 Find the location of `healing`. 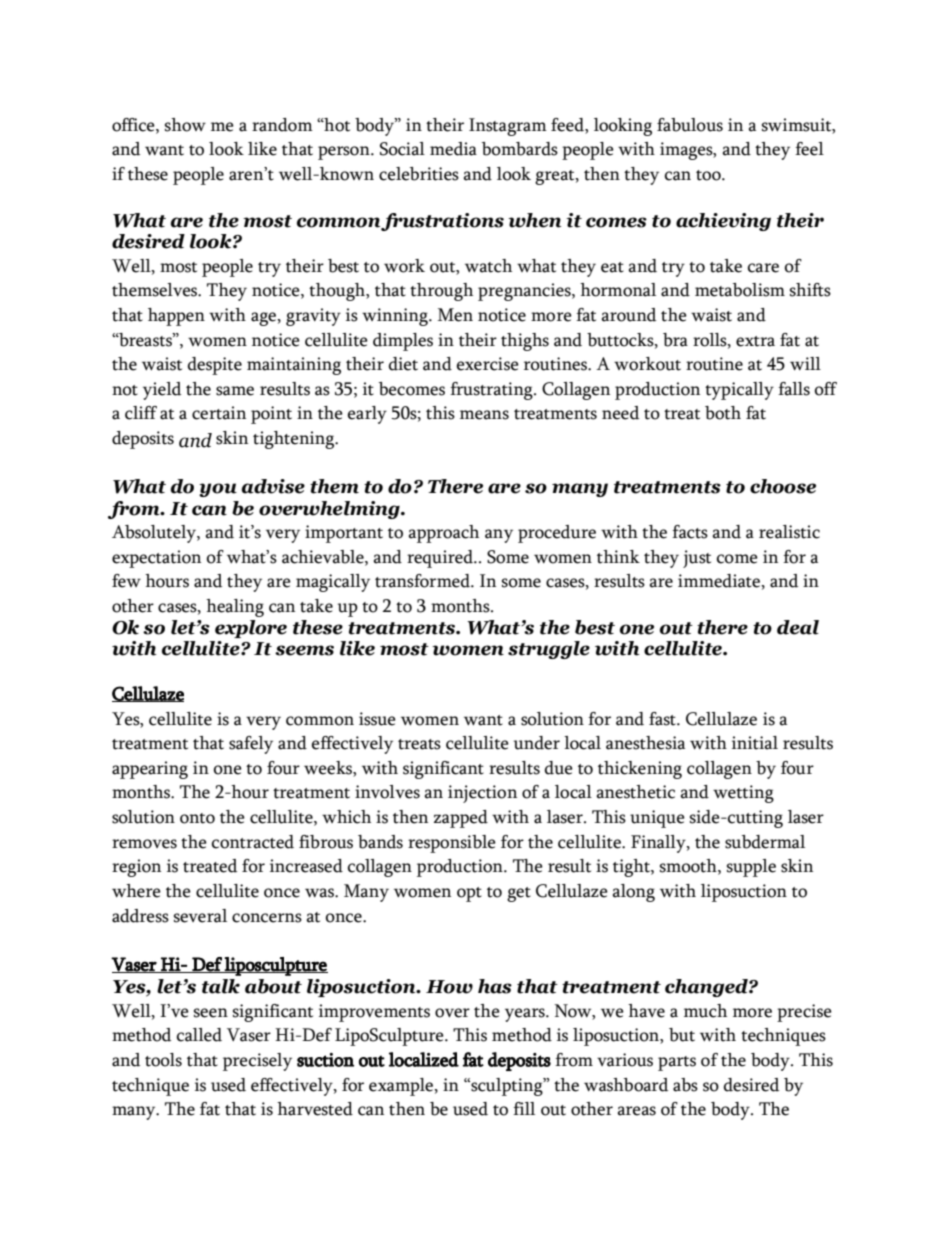

healing is located at coordinates (235, 608).
